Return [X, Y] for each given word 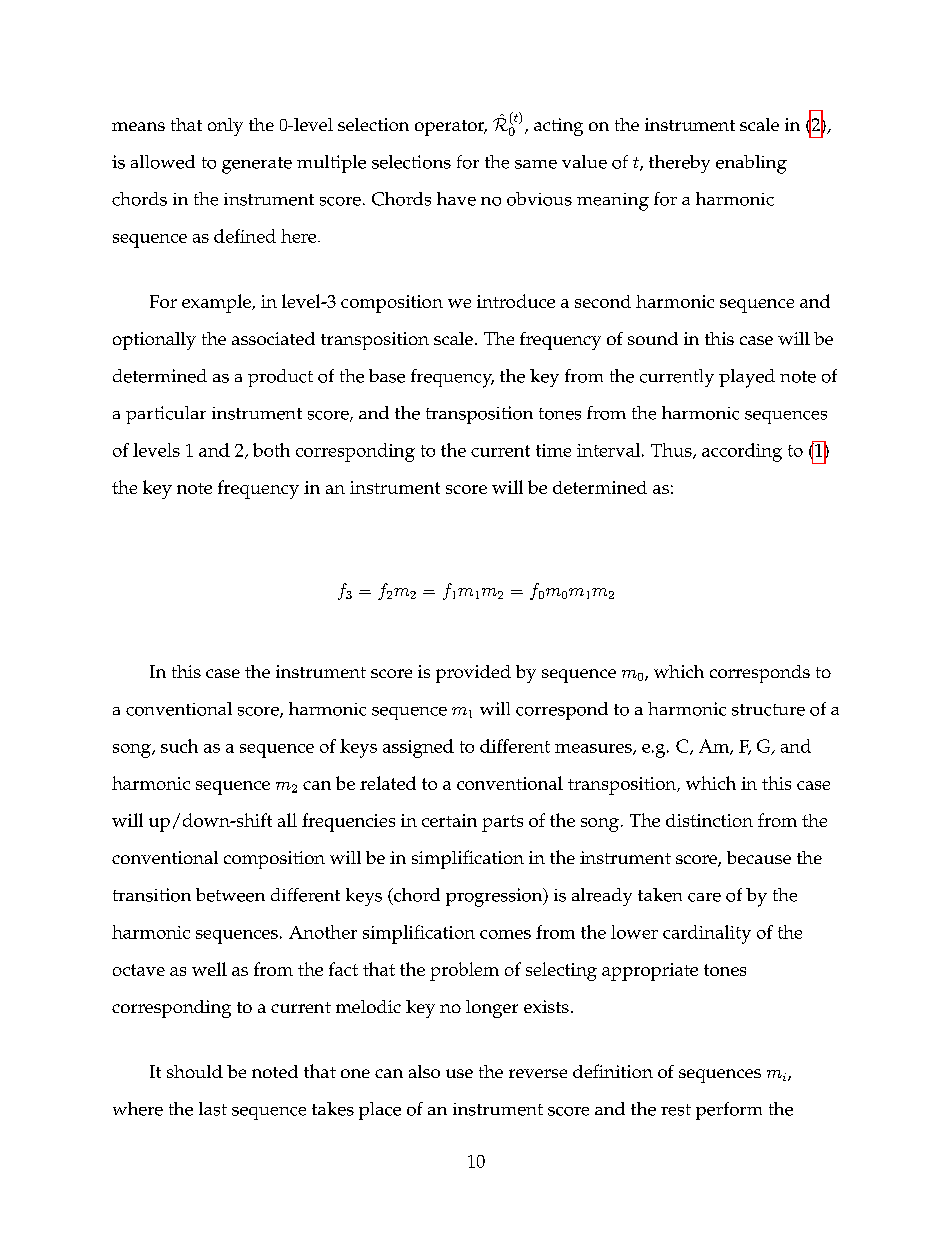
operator [451, 128]
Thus [672, 451]
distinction [709, 820]
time [553, 450]
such [179, 746]
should [195, 1071]
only [225, 127]
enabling [751, 164]
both [271, 450]
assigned [418, 748]
